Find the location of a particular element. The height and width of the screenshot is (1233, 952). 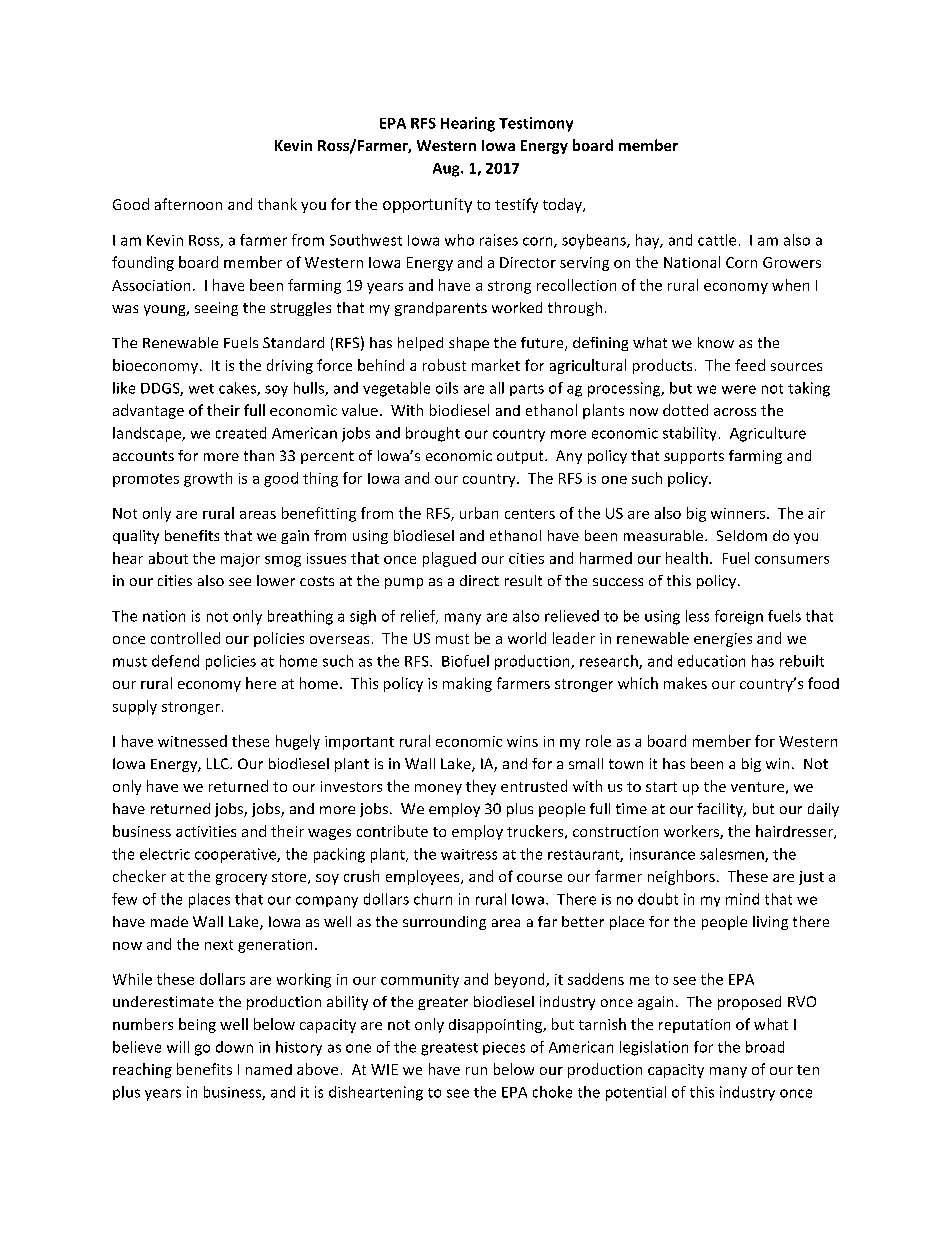

salesmen is located at coordinates (733, 855).
